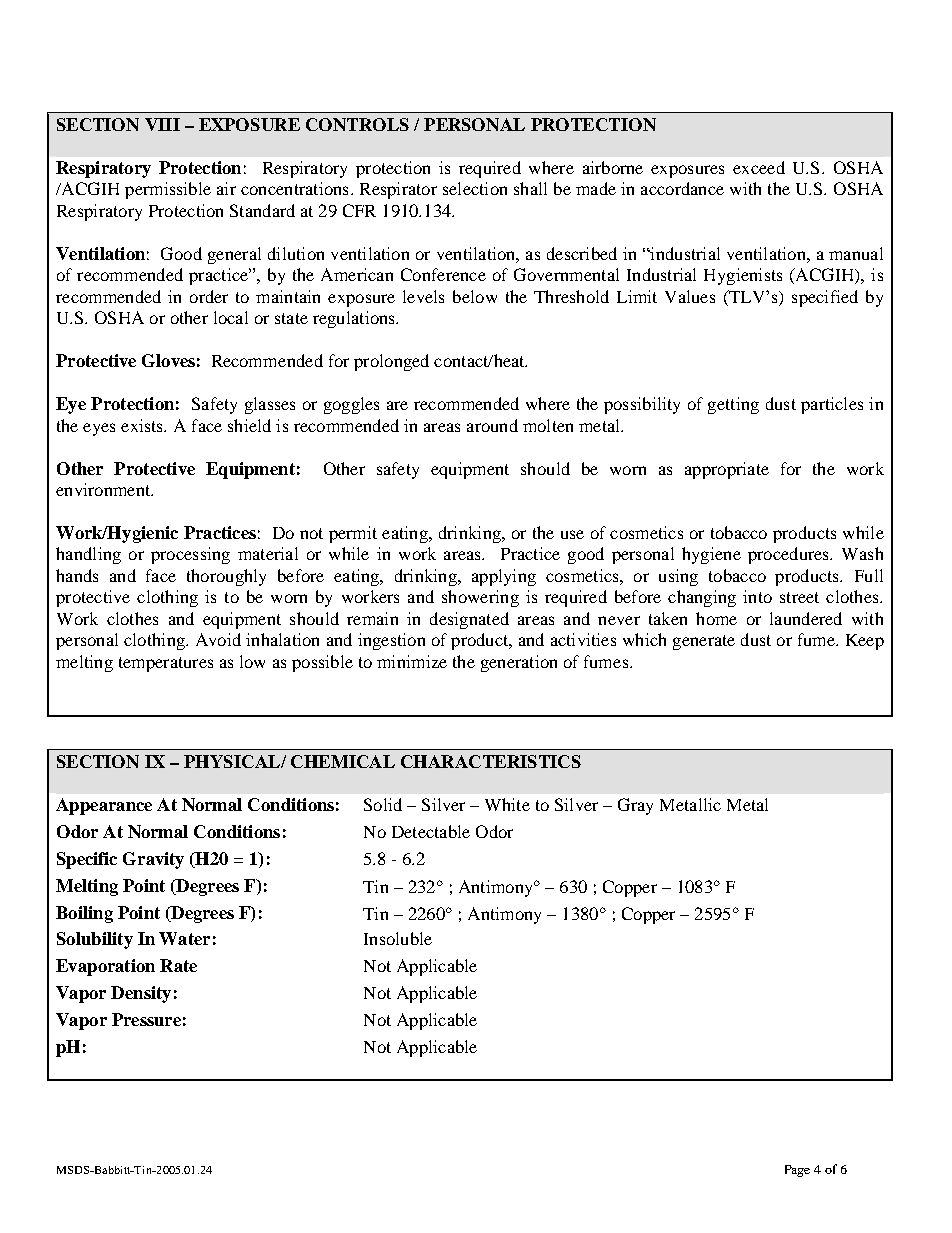 Image resolution: width=952 pixels, height=1233 pixels. Describe the element at coordinates (759, 167) in the document. I see `exceed` at that location.
